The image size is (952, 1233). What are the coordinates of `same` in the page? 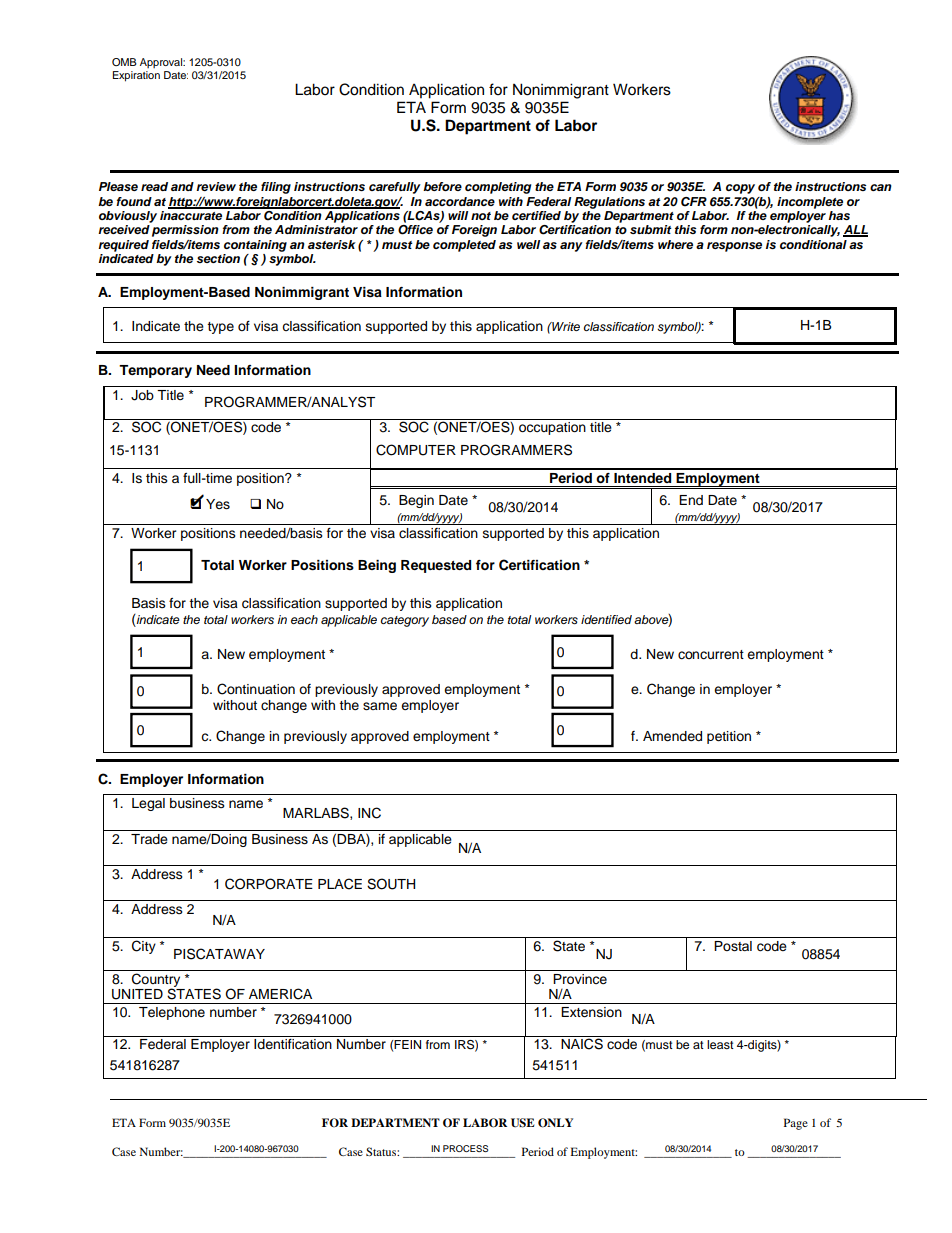 It's located at (380, 706).
